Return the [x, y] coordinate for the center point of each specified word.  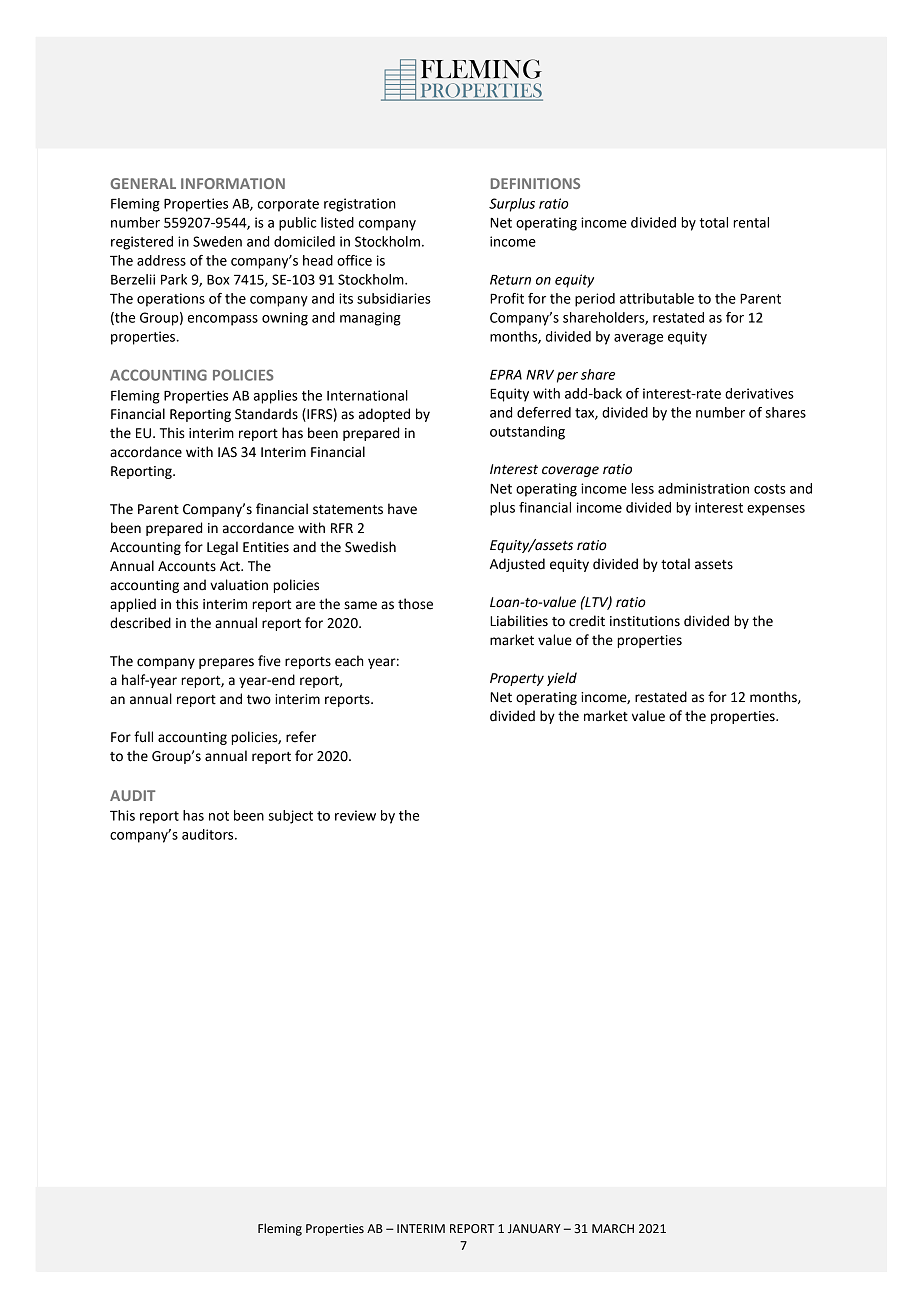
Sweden [217, 241]
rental [751, 222]
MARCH [613, 1229]
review [355, 815]
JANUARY [534, 1229]
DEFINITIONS [535, 183]
